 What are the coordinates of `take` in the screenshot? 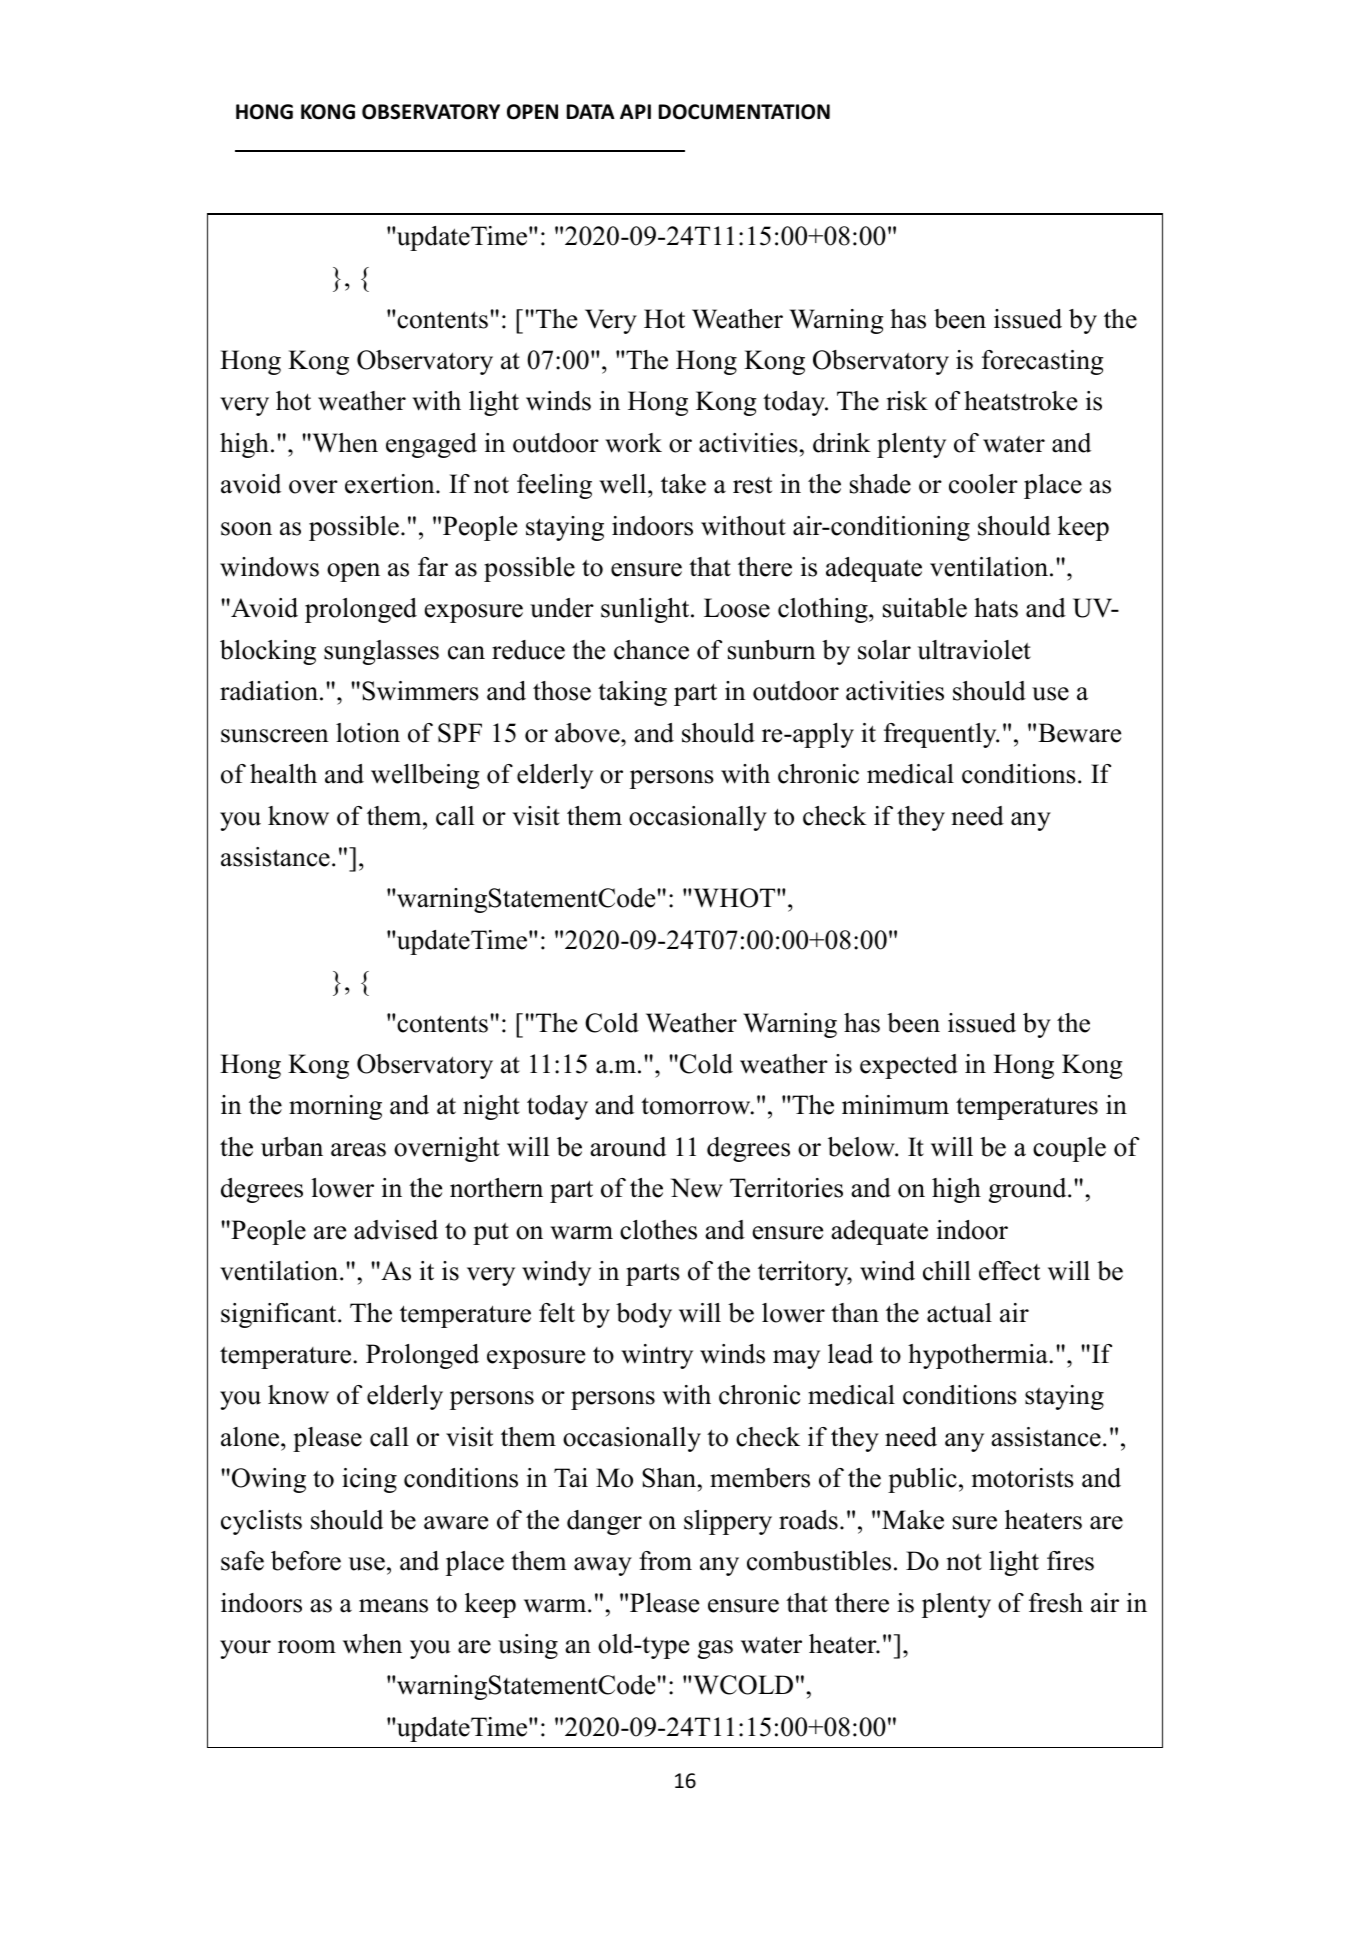 It's located at (683, 484).
